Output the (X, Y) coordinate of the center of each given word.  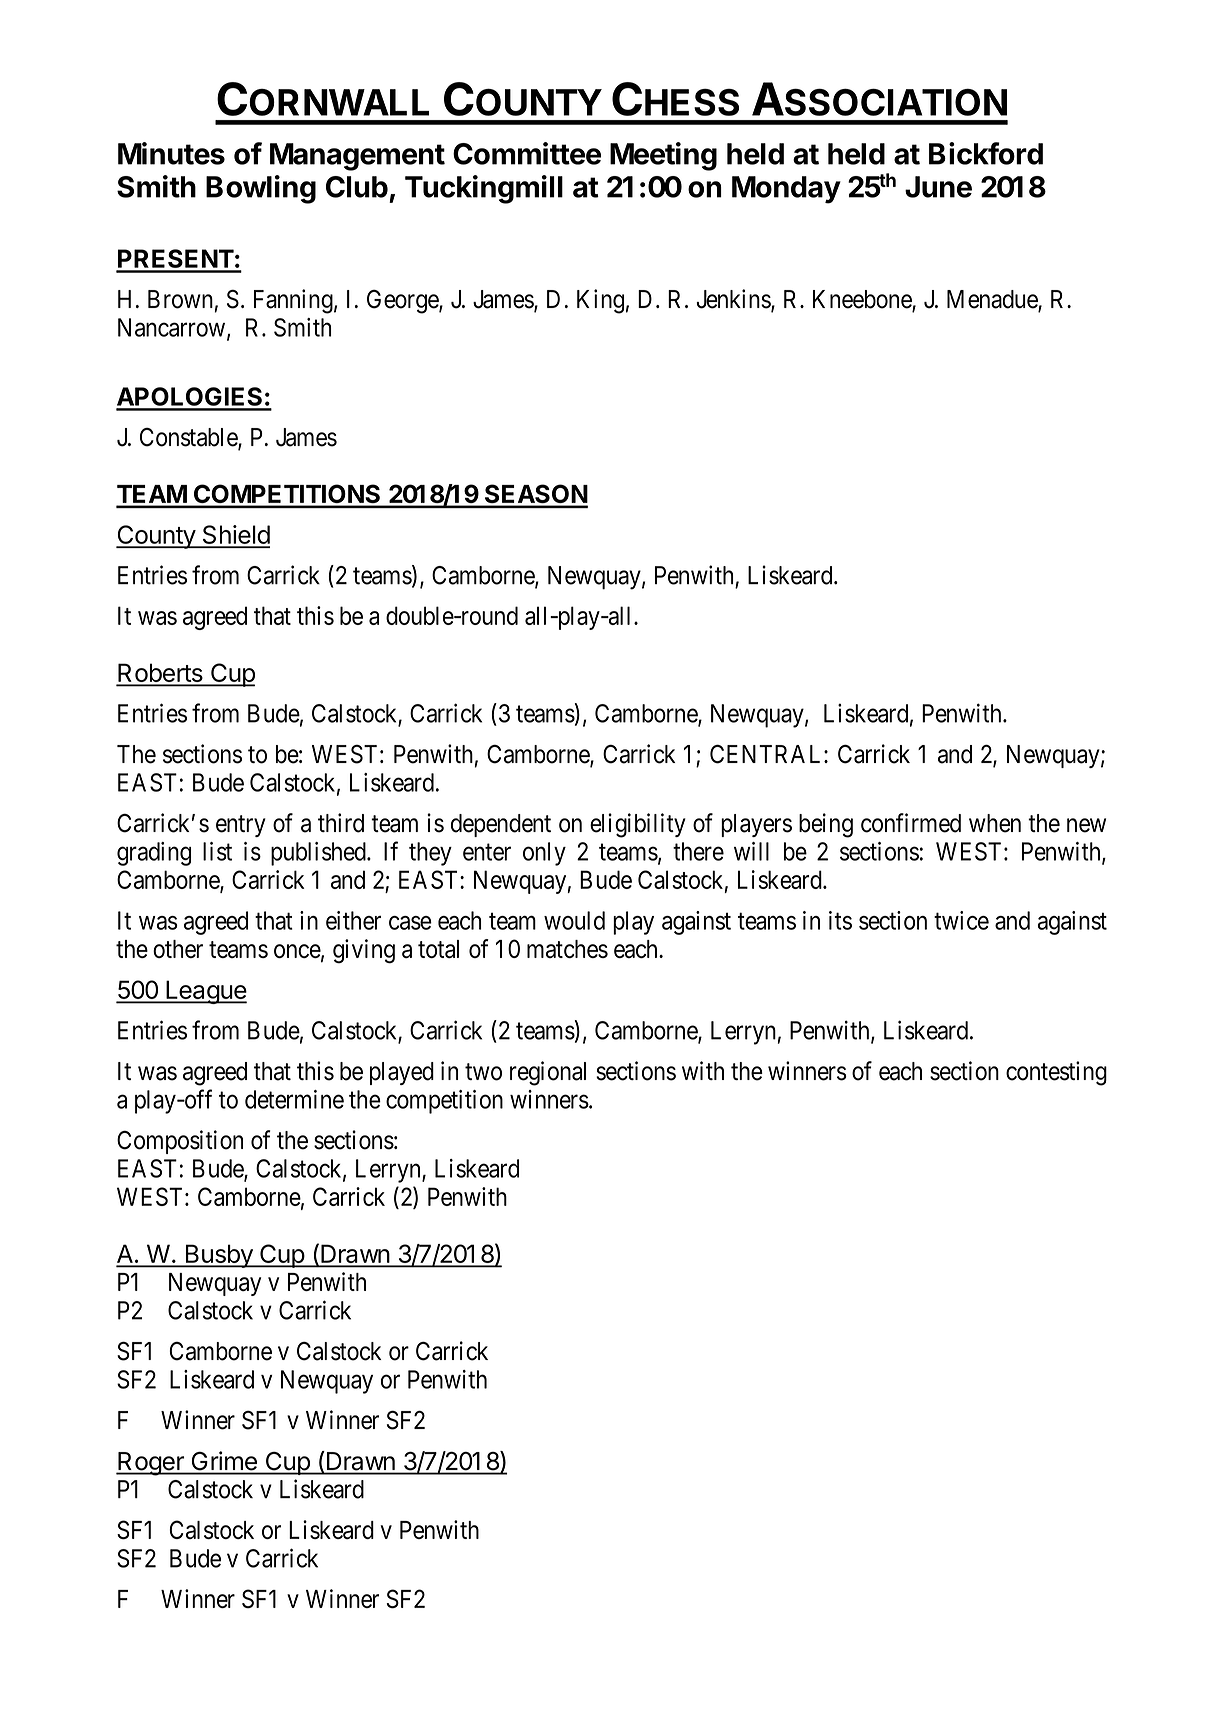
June (938, 187)
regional (548, 1073)
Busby (219, 1256)
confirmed (911, 823)
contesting (1056, 1073)
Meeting (663, 156)
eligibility (638, 825)
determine (294, 1099)
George (403, 302)
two (483, 1072)
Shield (235, 536)
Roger (151, 1464)
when (995, 823)
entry (241, 826)
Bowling (261, 189)
